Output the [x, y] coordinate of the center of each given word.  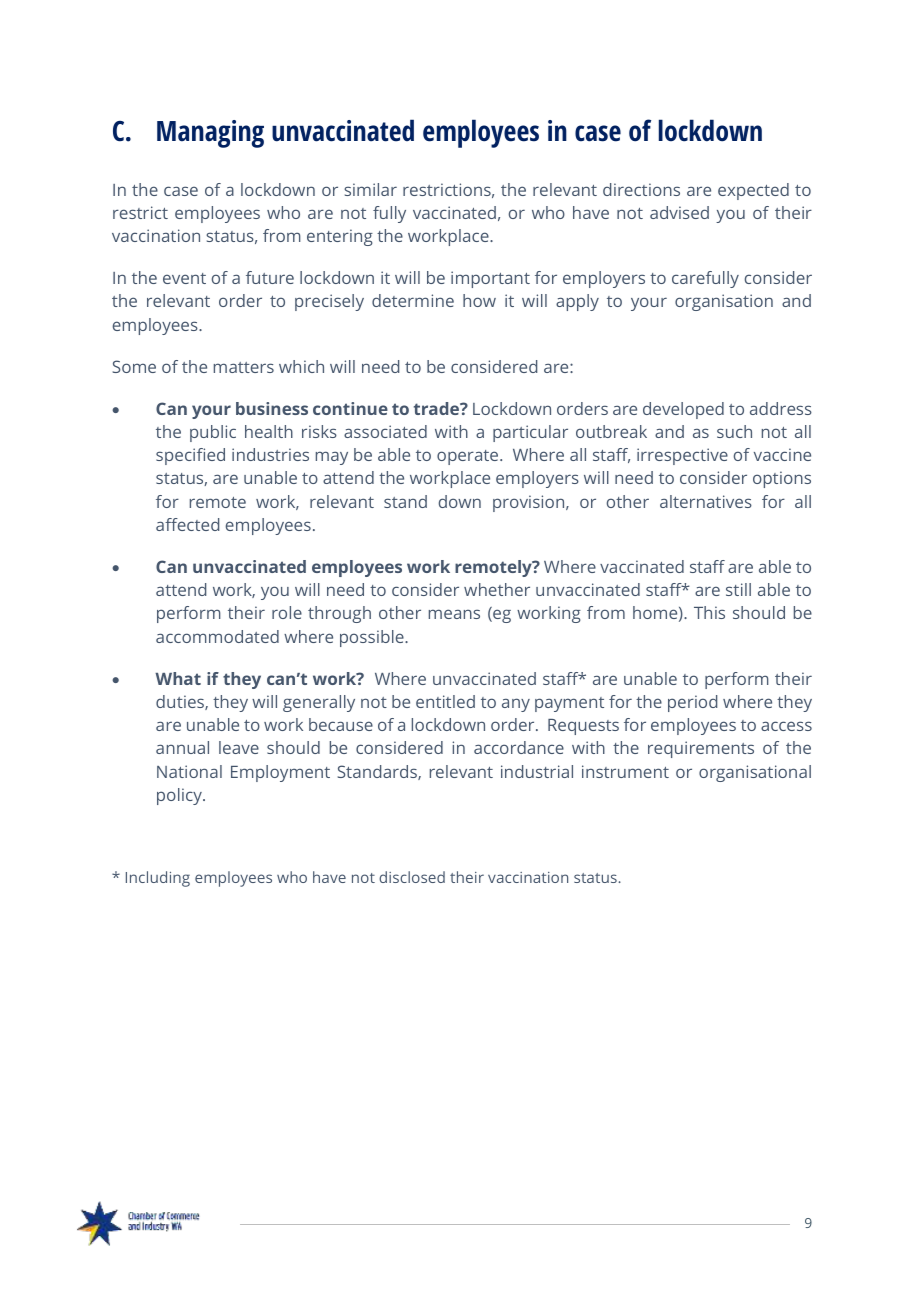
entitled [445, 701]
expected [753, 191]
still [738, 589]
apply [577, 302]
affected [187, 524]
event [184, 278]
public [213, 433]
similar [370, 189]
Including [158, 879]
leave [239, 747]
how [479, 300]
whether [497, 589]
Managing [210, 134]
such [734, 431]
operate [469, 457]
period [692, 703]
